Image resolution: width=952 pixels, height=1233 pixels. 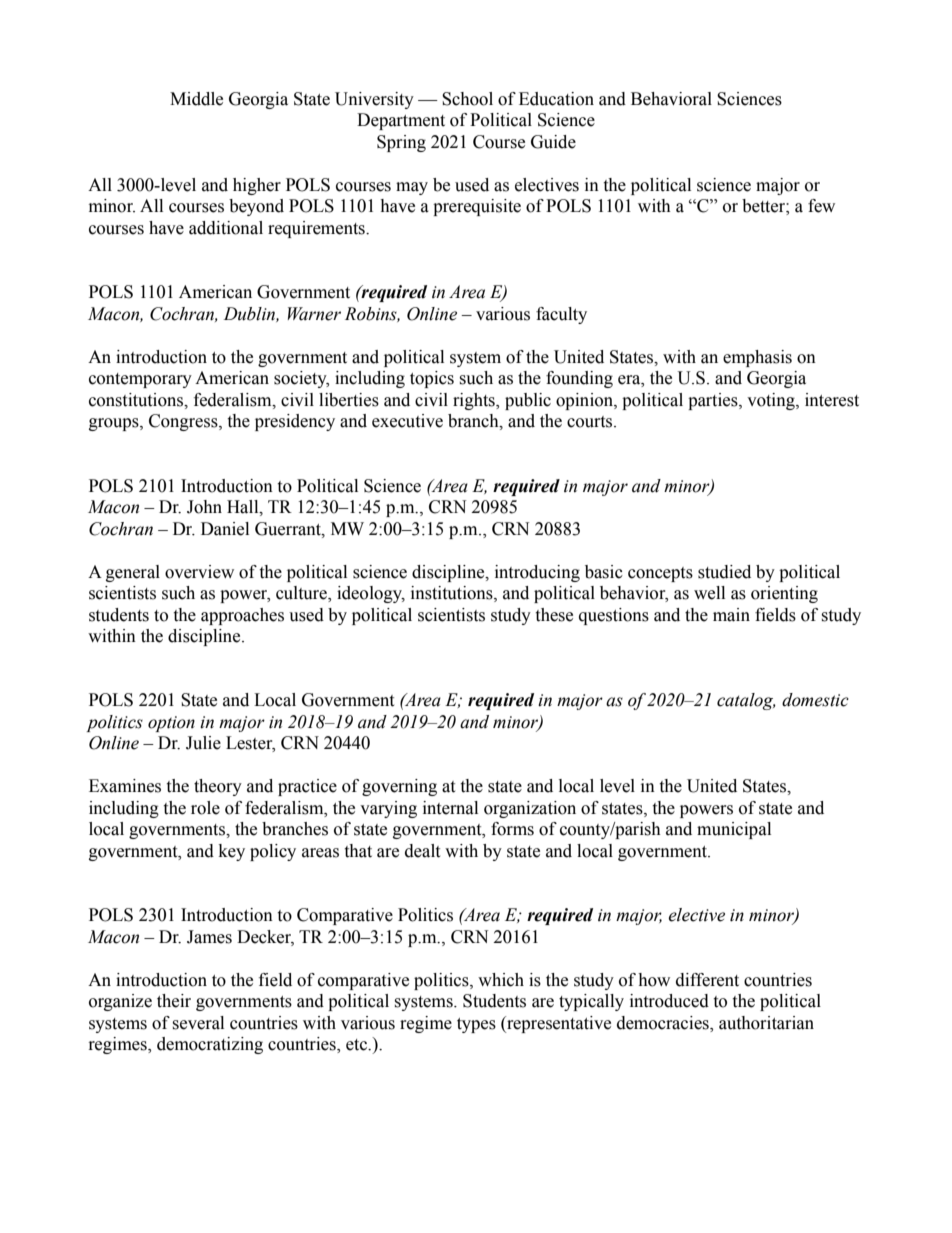 What do you see at coordinates (203, 743) in the screenshot?
I see `Julie` at bounding box center [203, 743].
